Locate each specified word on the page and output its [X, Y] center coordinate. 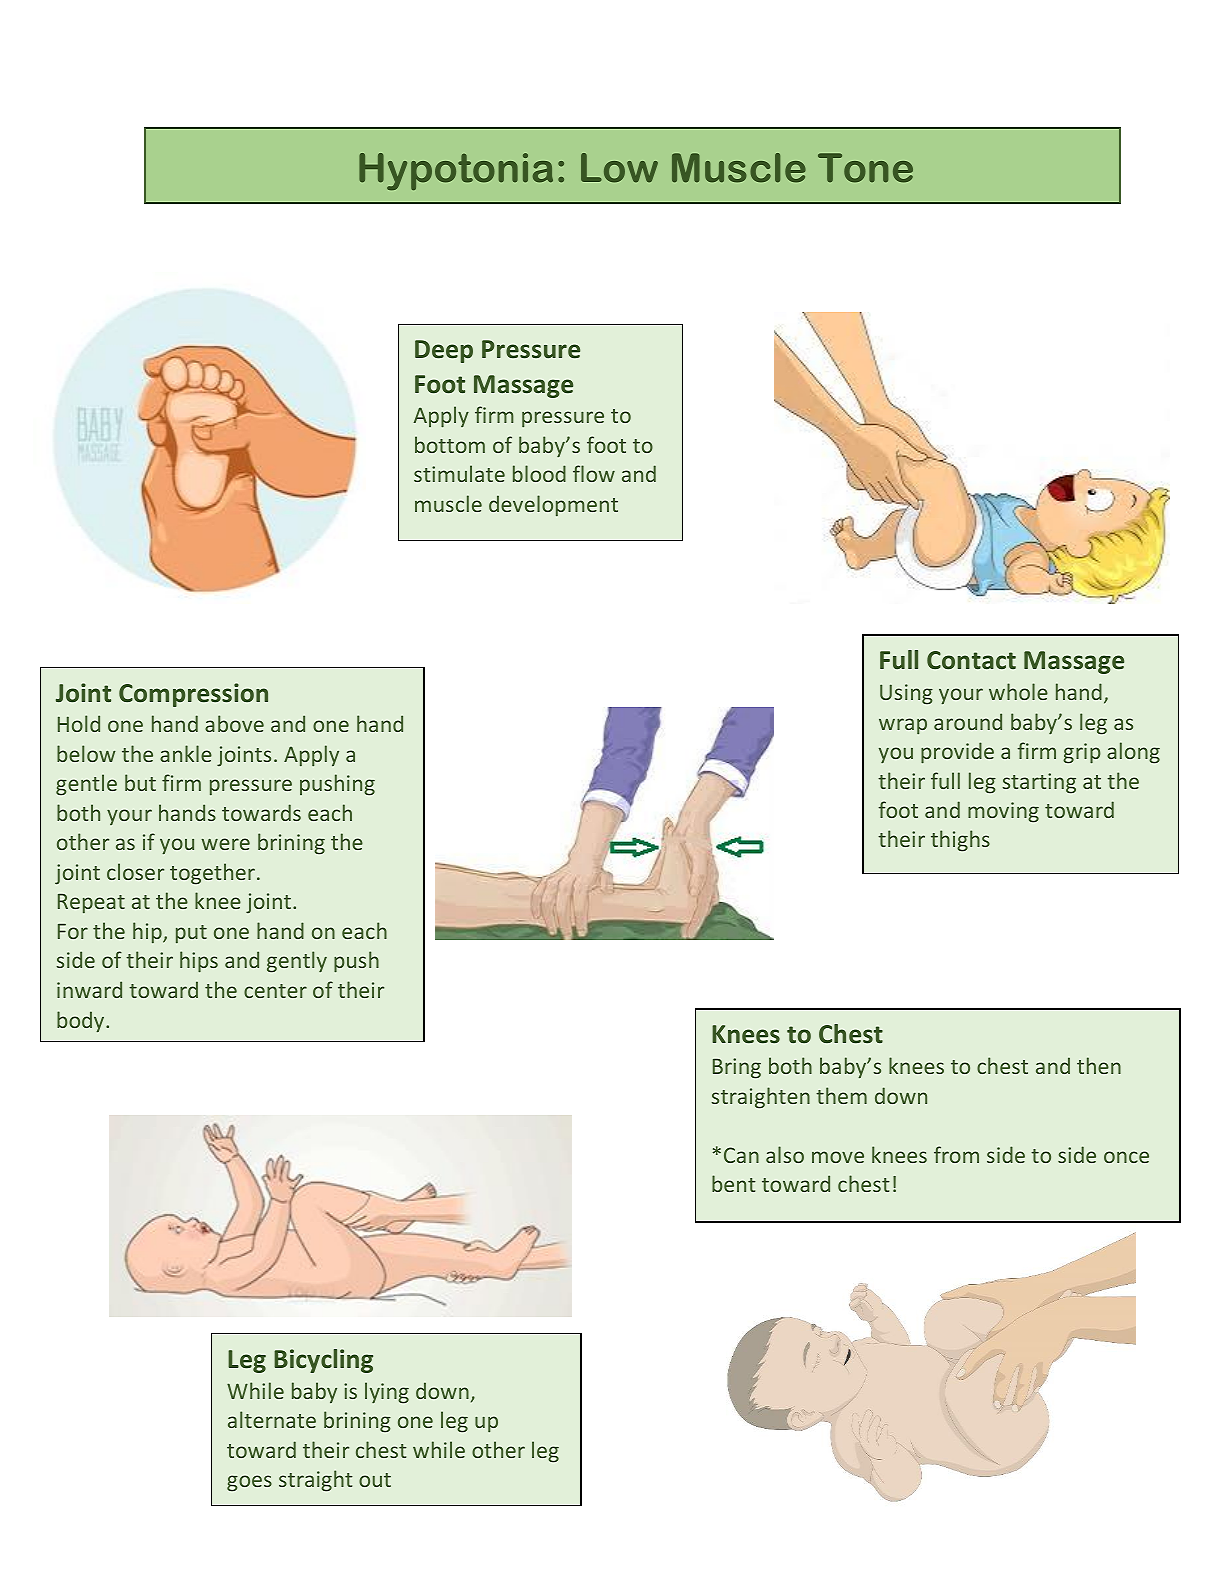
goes [249, 1483]
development [553, 505]
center [275, 991]
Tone [865, 168]
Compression [193, 695]
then [1099, 1065]
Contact [971, 660]
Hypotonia [456, 171]
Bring [737, 1068]
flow [594, 473]
